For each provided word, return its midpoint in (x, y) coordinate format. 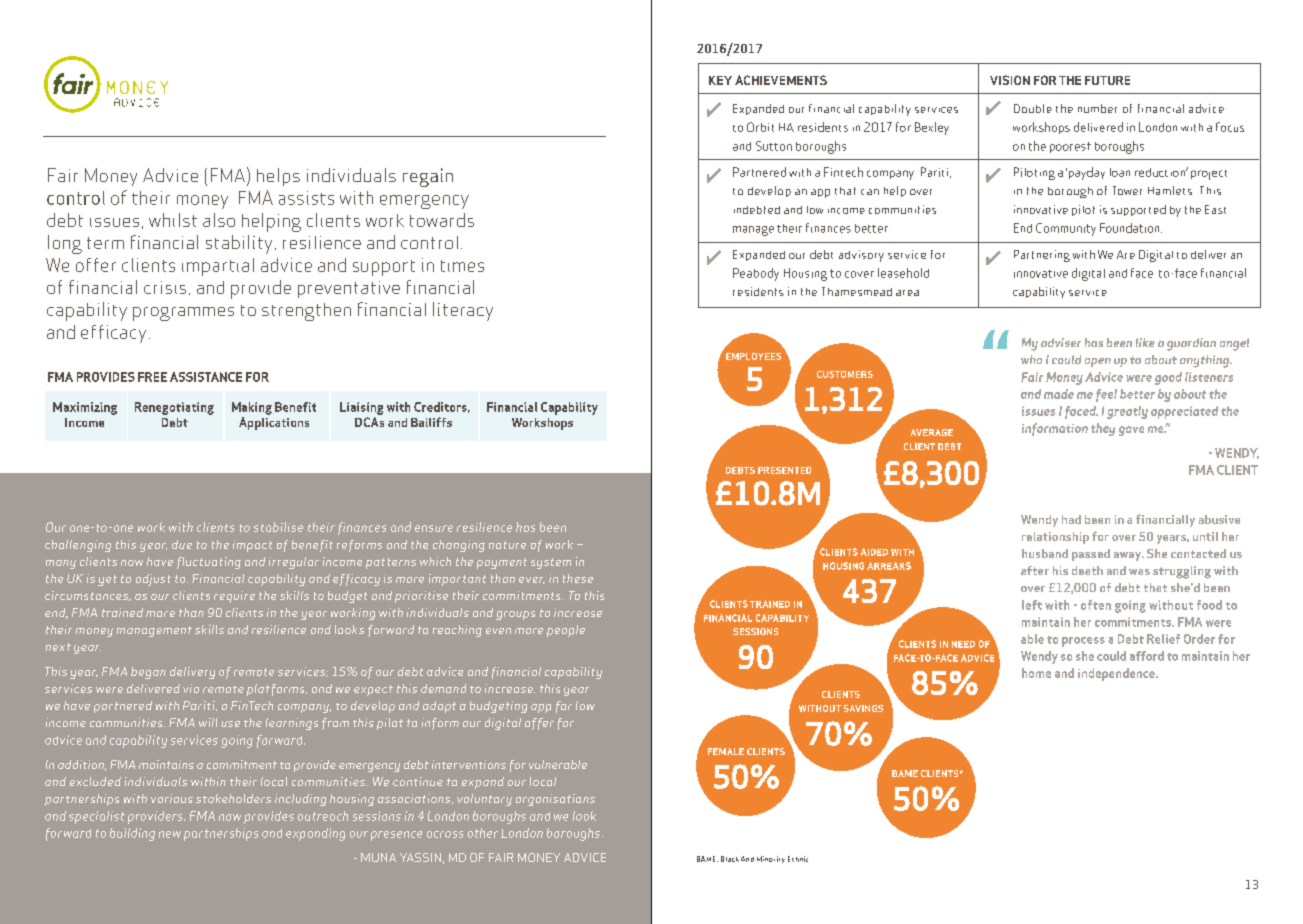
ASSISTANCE (206, 377)
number (1097, 108)
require (234, 597)
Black (730, 859)
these (578, 578)
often (1096, 605)
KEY (720, 80)
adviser (1061, 342)
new (170, 834)
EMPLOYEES (753, 356)
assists (306, 198)
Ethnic (798, 859)
